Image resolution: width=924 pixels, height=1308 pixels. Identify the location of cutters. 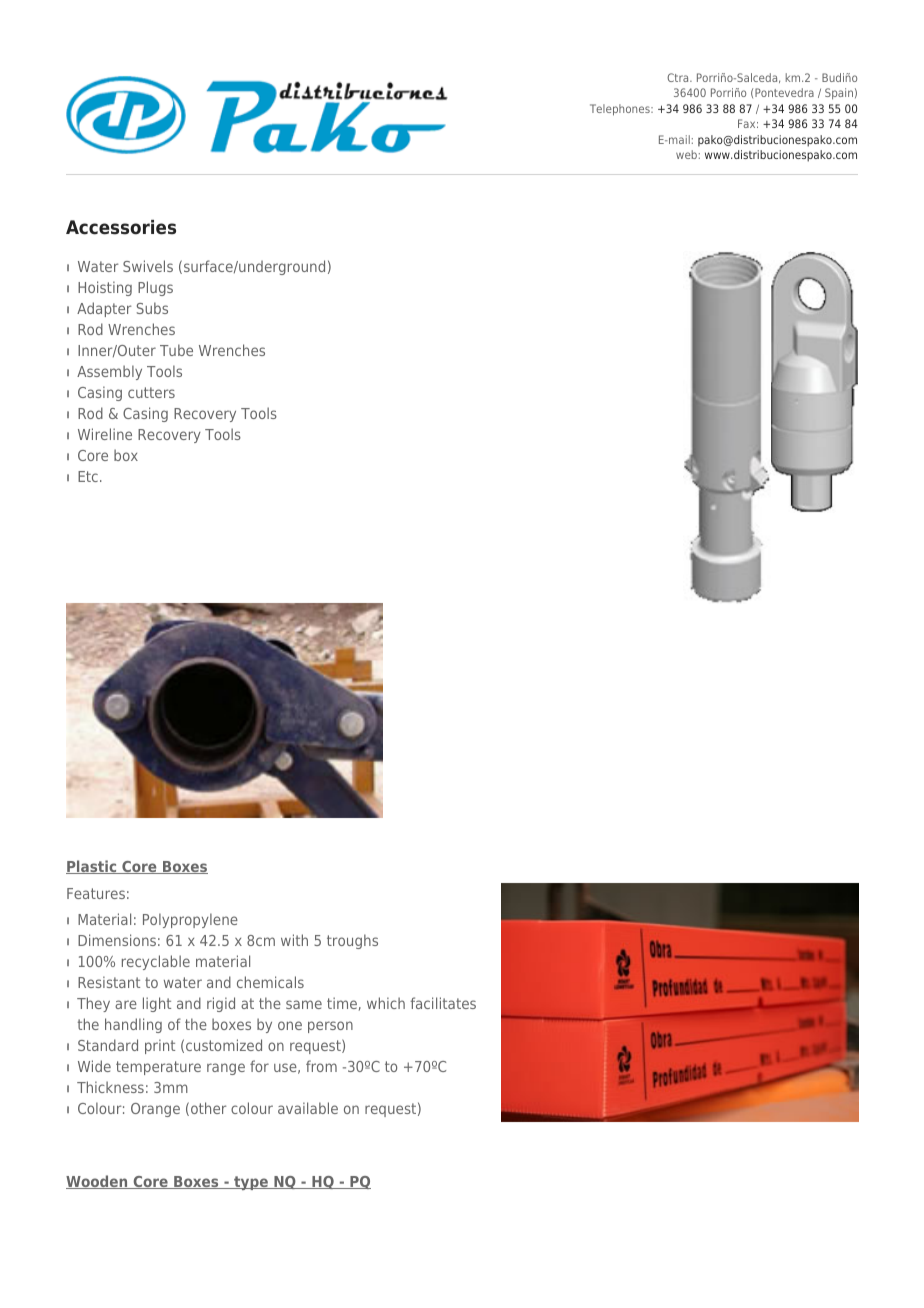
(151, 392).
